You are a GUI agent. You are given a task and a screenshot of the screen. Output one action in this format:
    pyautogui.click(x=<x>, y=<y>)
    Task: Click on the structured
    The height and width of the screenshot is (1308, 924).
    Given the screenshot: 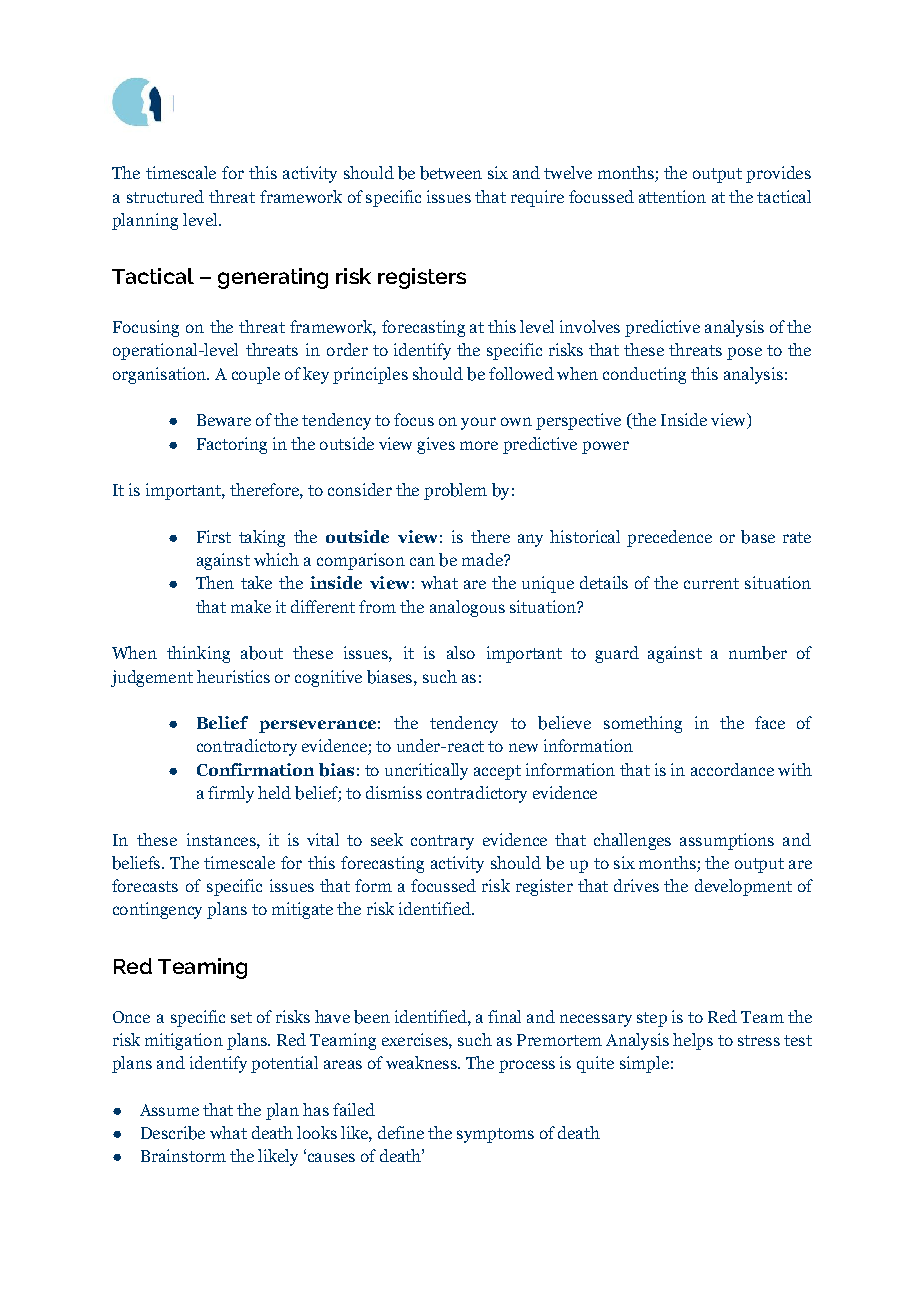 What is the action you would take?
    pyautogui.click(x=165, y=196)
